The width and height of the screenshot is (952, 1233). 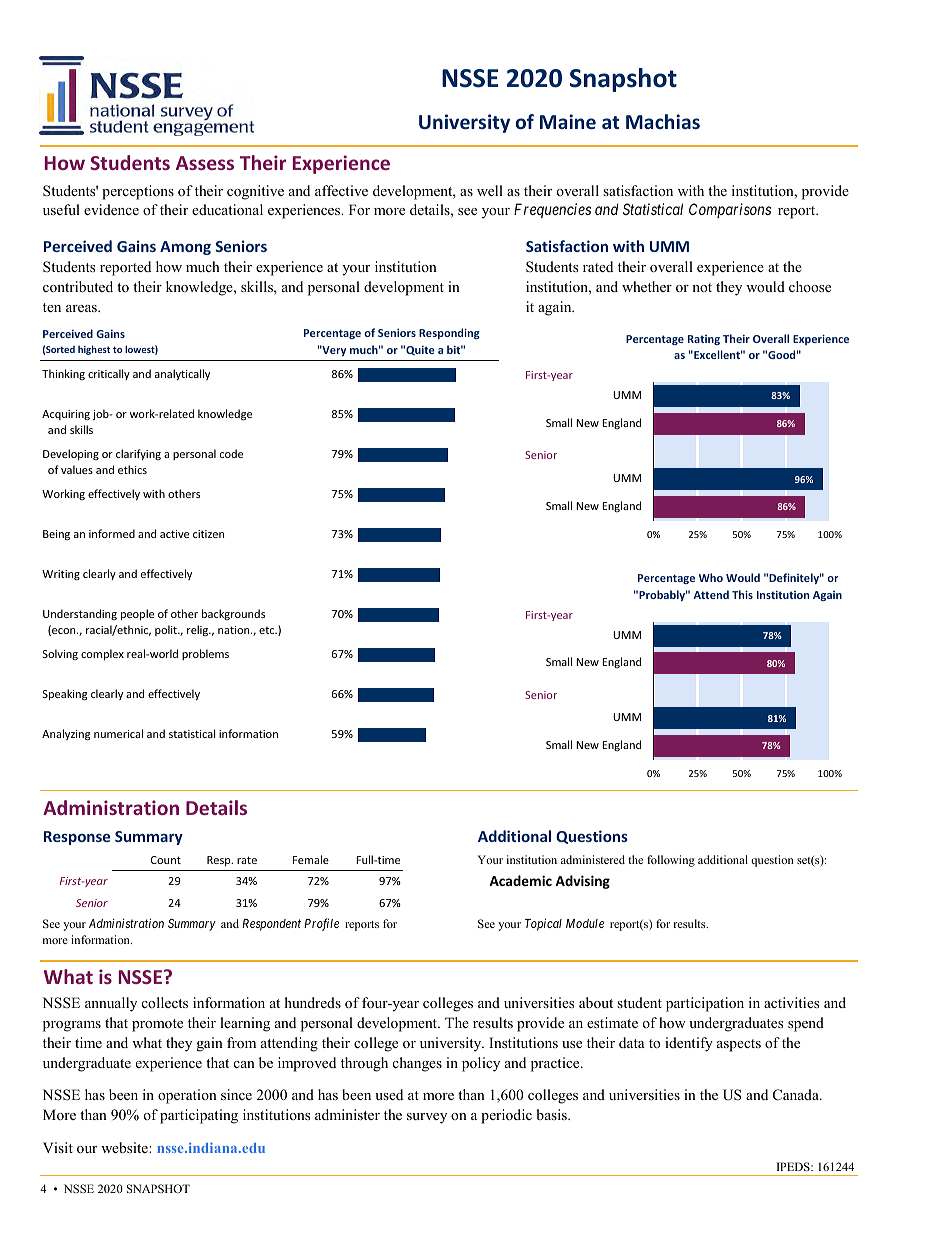 I want to click on survey, so click(x=427, y=1118).
